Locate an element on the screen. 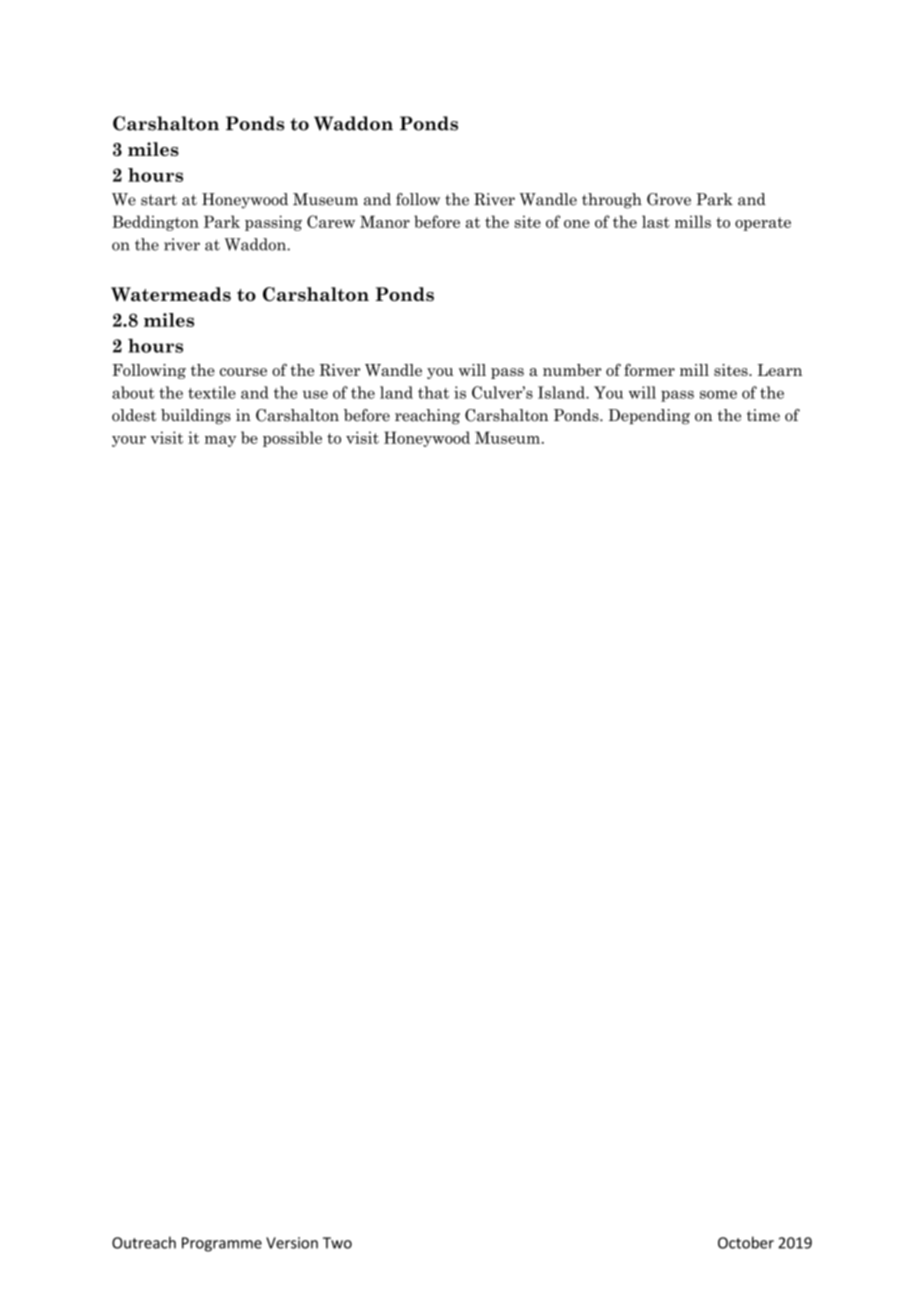 This screenshot has height=1308, width=924. Depending is located at coordinates (649, 417).
